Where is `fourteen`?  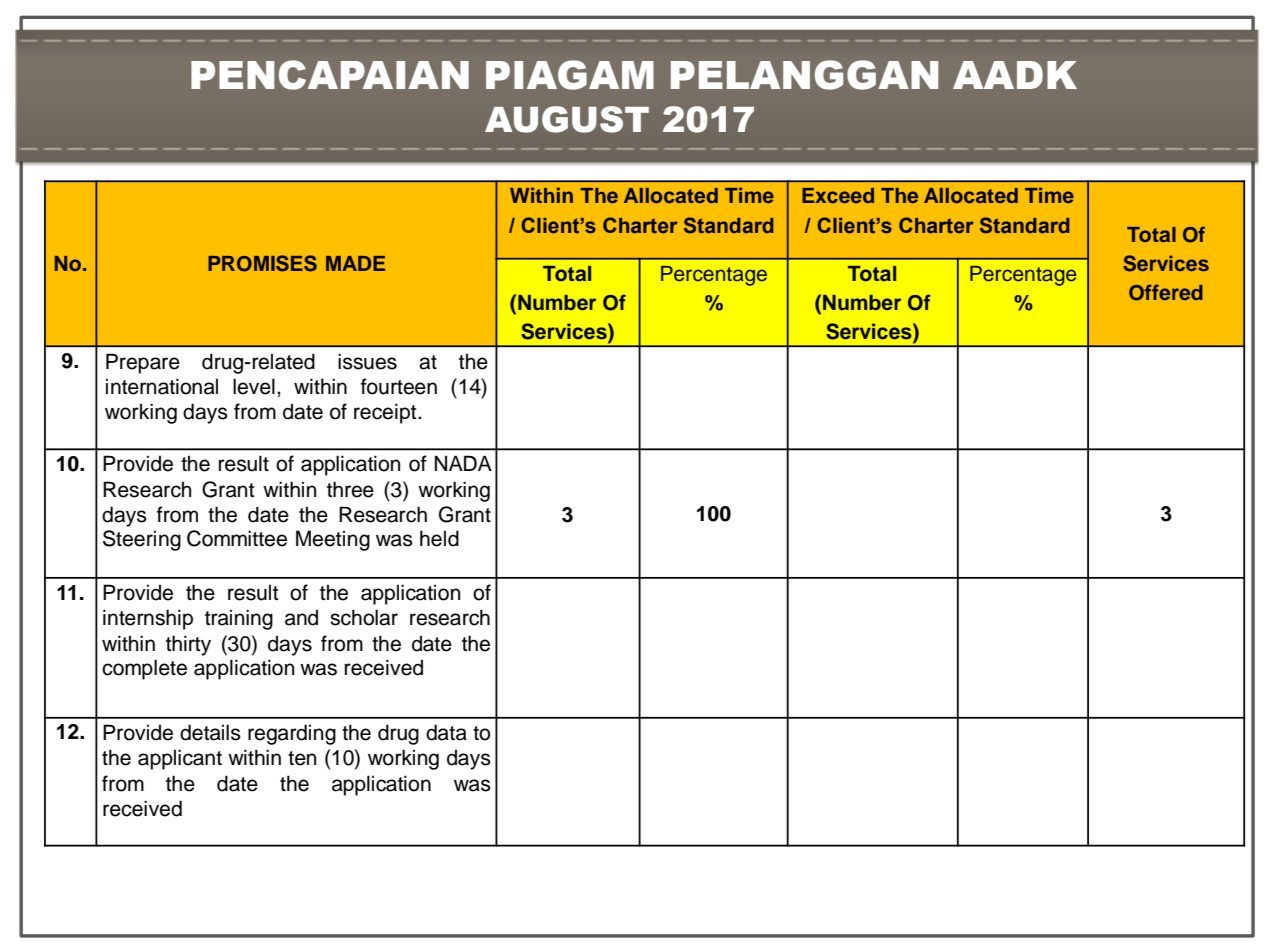
fourteen is located at coordinates (399, 386).
